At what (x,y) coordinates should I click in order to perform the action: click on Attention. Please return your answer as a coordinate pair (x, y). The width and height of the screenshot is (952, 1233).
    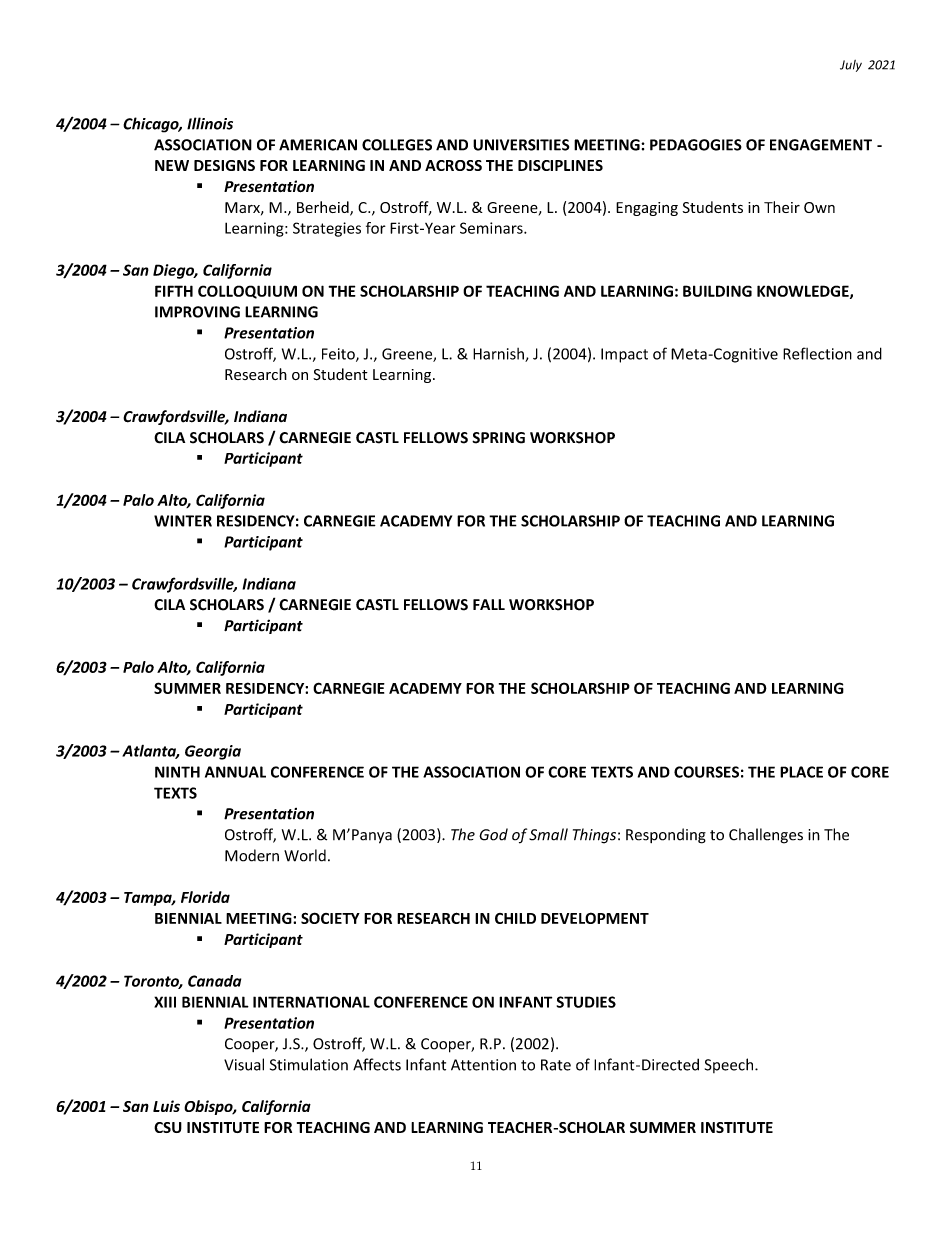
    Looking at the image, I should click on (483, 1065).
